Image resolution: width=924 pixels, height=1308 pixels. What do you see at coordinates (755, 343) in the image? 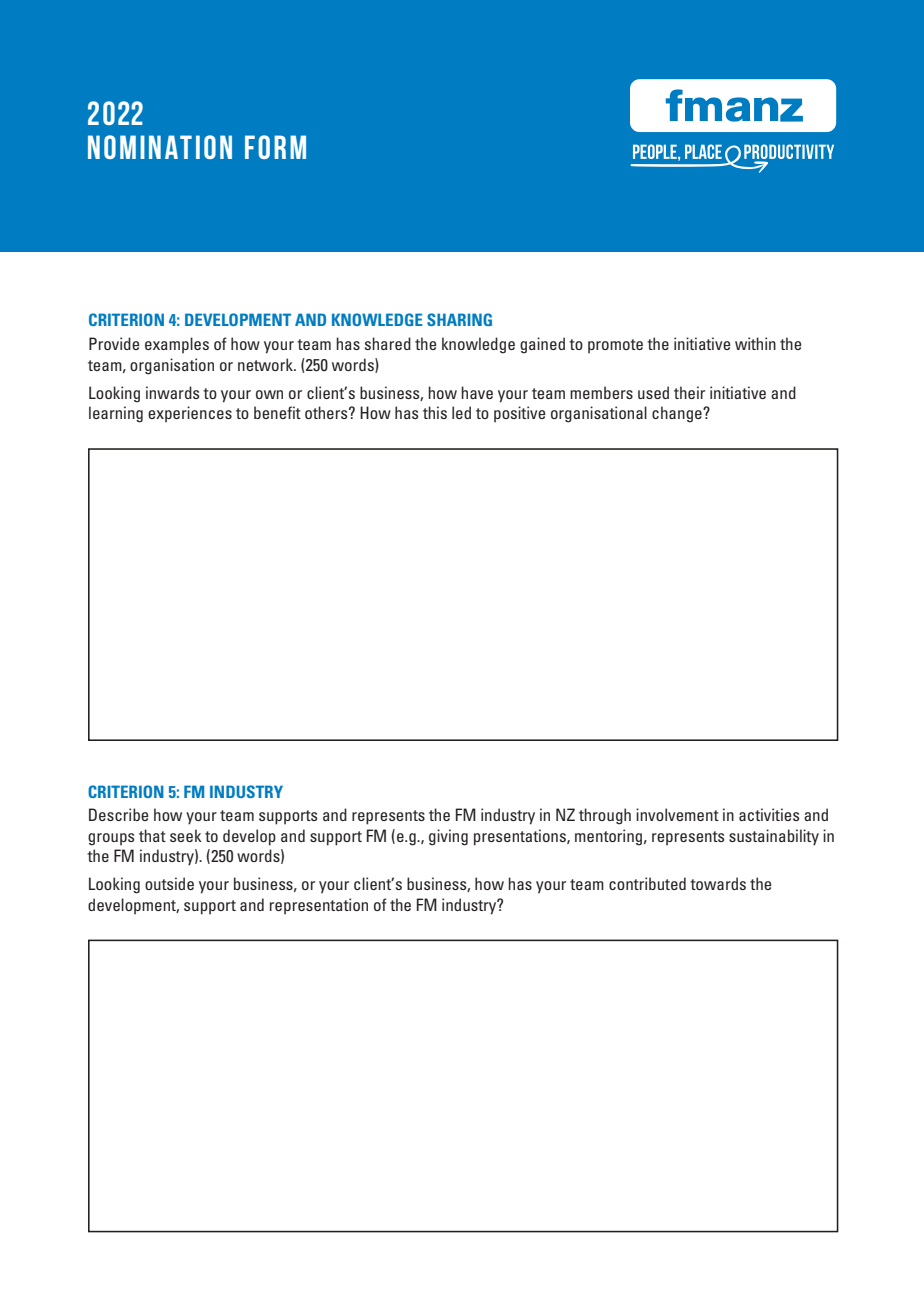
I see `within` at bounding box center [755, 343].
